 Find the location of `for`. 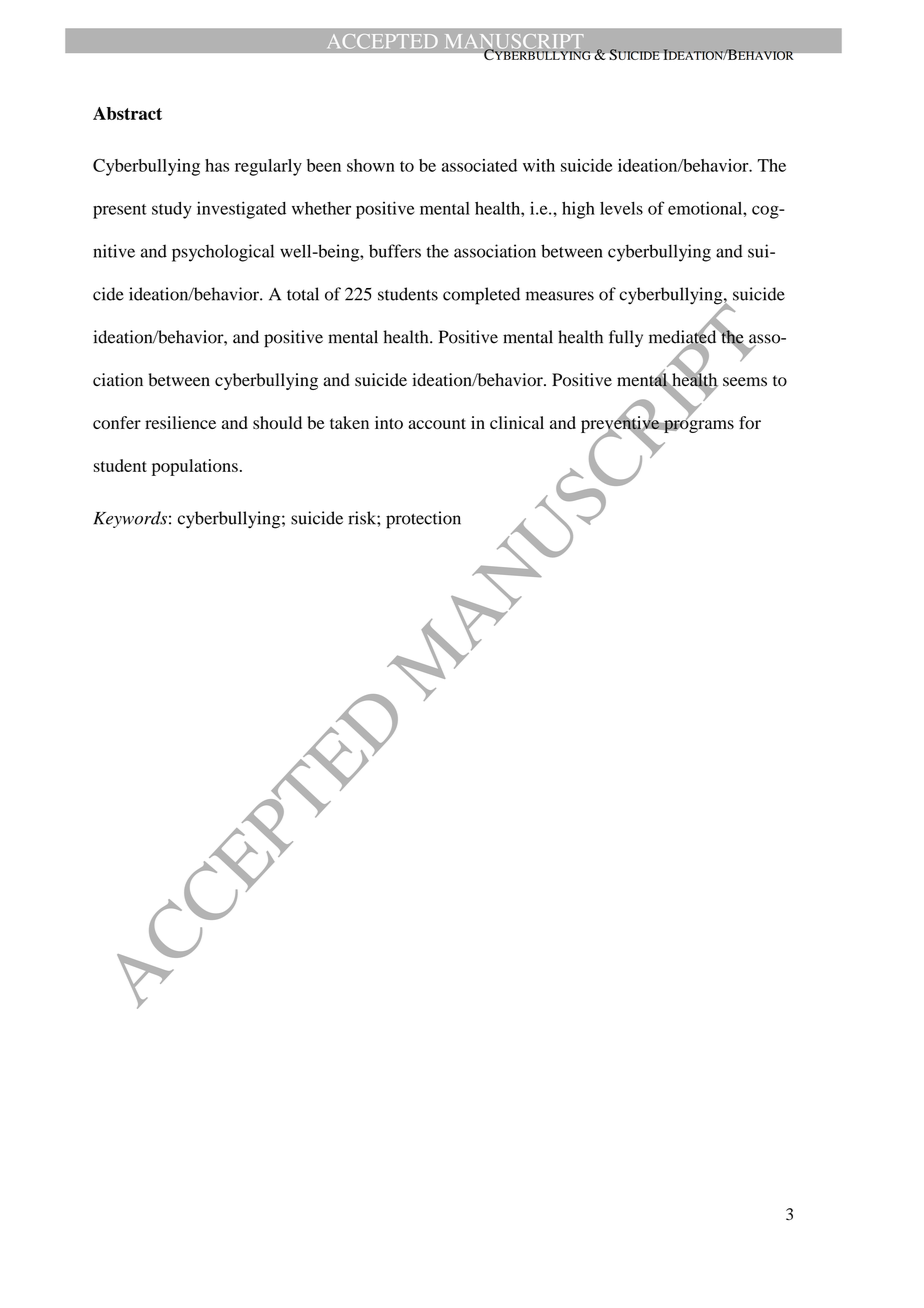

for is located at coordinates (750, 422).
